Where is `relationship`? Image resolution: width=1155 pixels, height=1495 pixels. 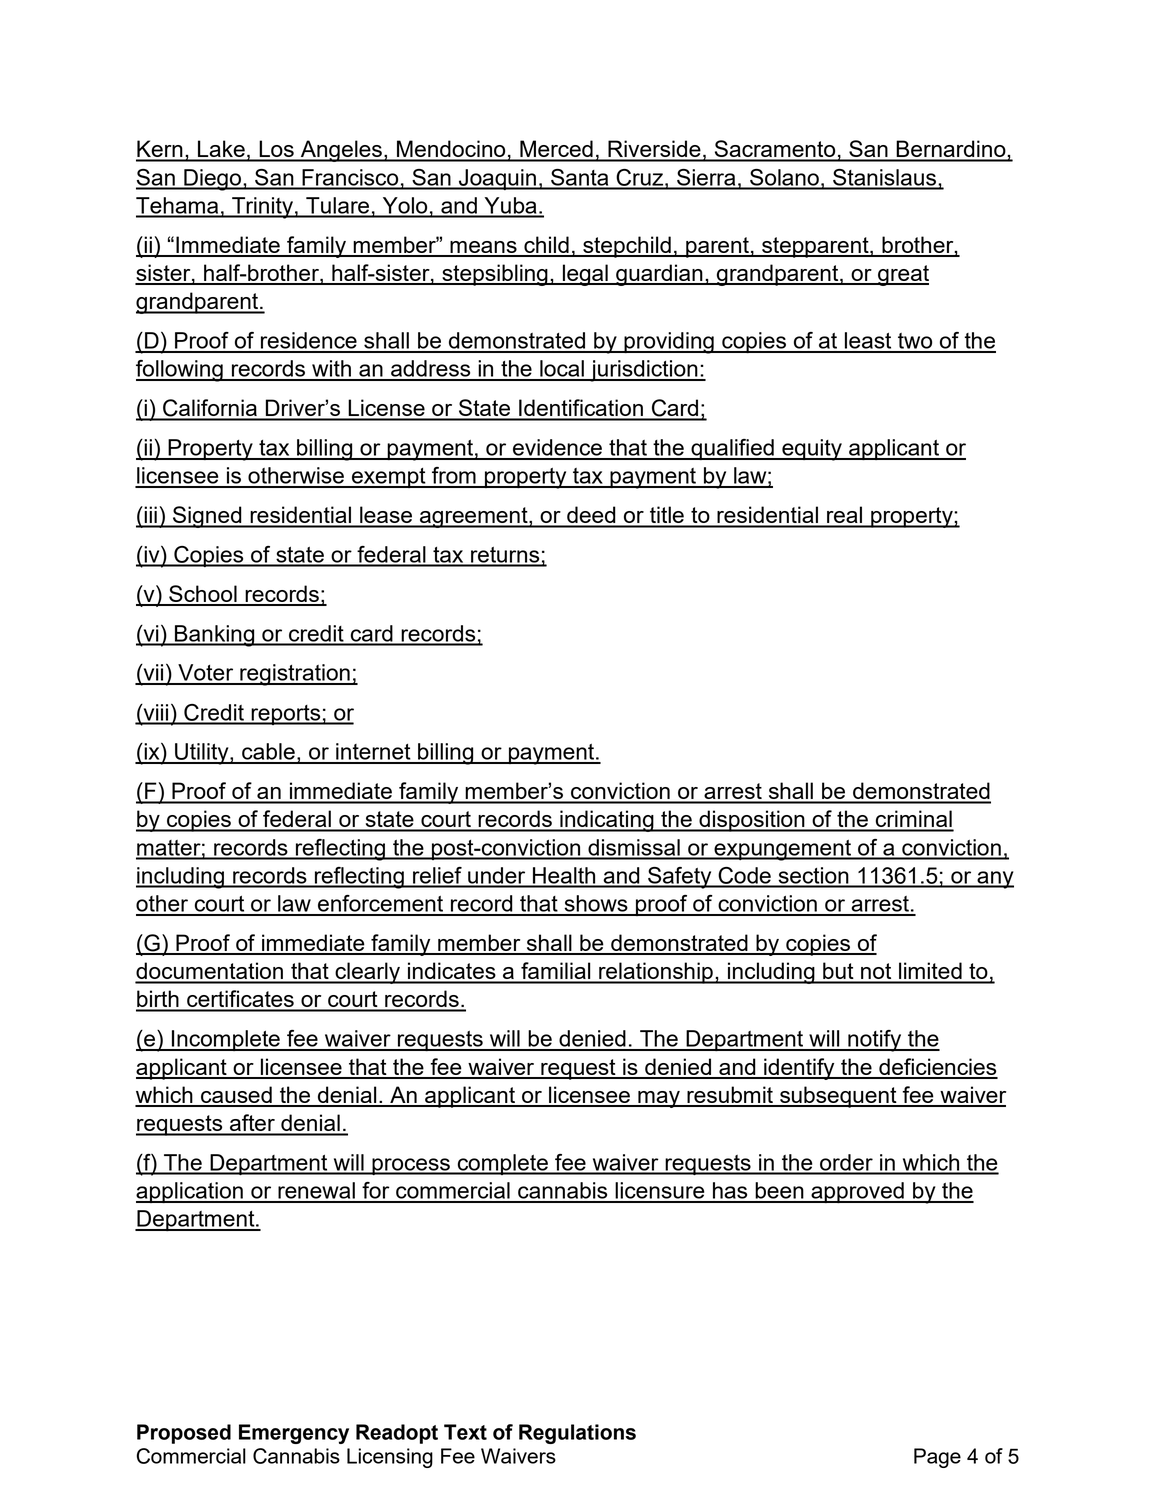 relationship is located at coordinates (656, 973).
